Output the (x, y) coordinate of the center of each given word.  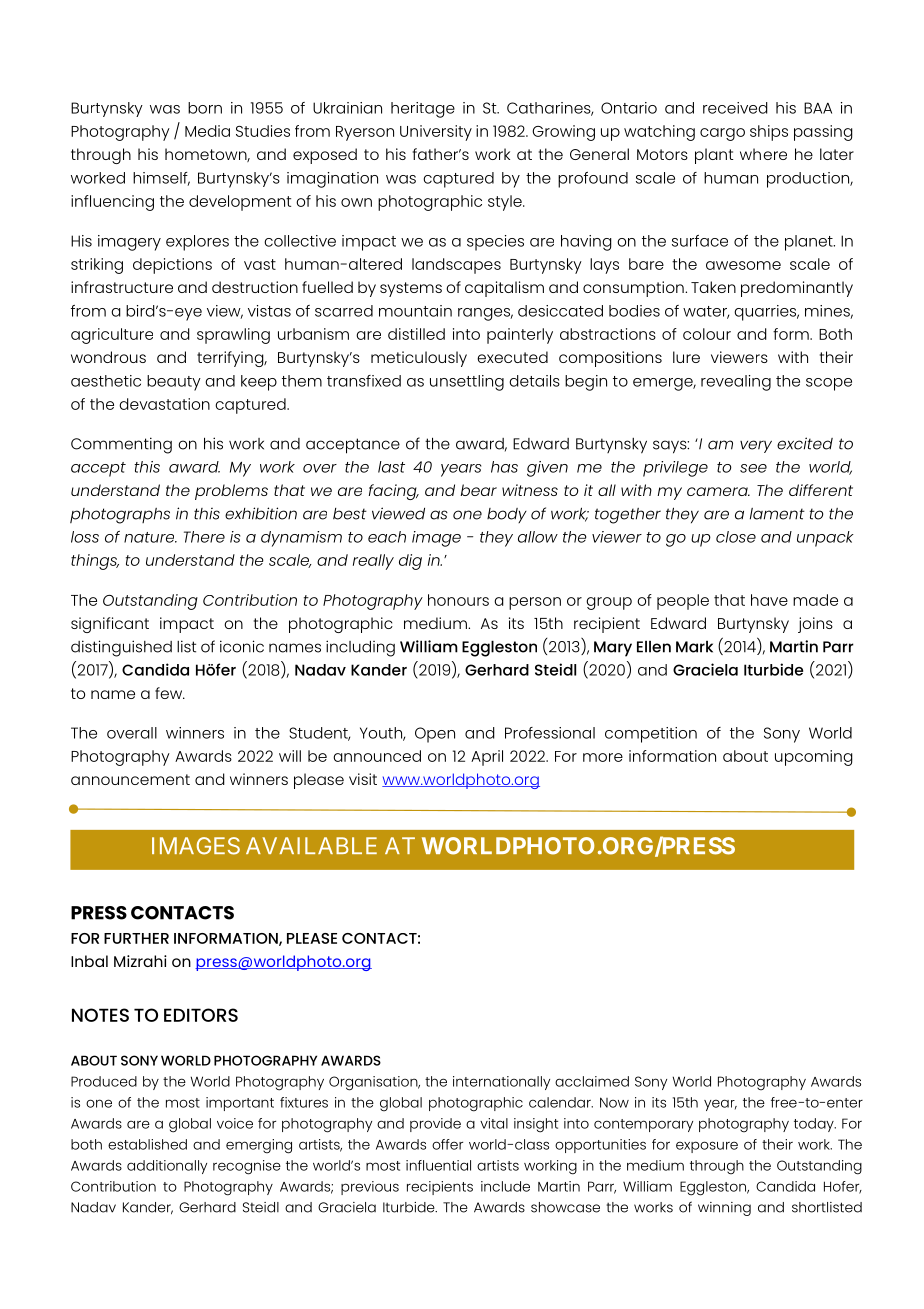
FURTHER (136, 938)
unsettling (467, 383)
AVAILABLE (311, 845)
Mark (694, 647)
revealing (736, 383)
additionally (167, 1167)
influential (438, 1165)
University (436, 133)
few (170, 693)
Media (207, 131)
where (763, 154)
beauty (174, 383)
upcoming (814, 758)
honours (458, 600)
